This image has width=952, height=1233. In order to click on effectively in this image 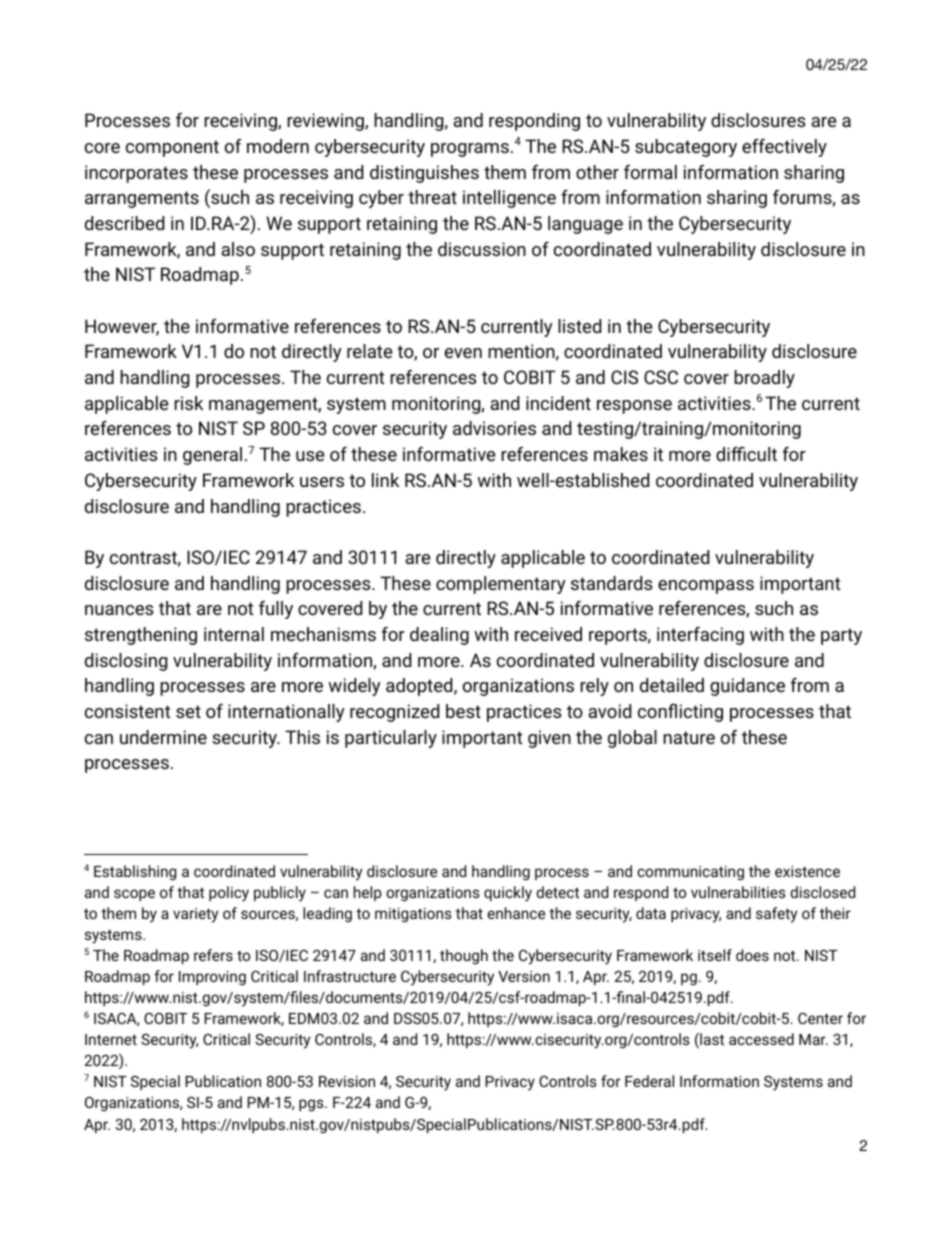, I will do `click(784, 148)`.
